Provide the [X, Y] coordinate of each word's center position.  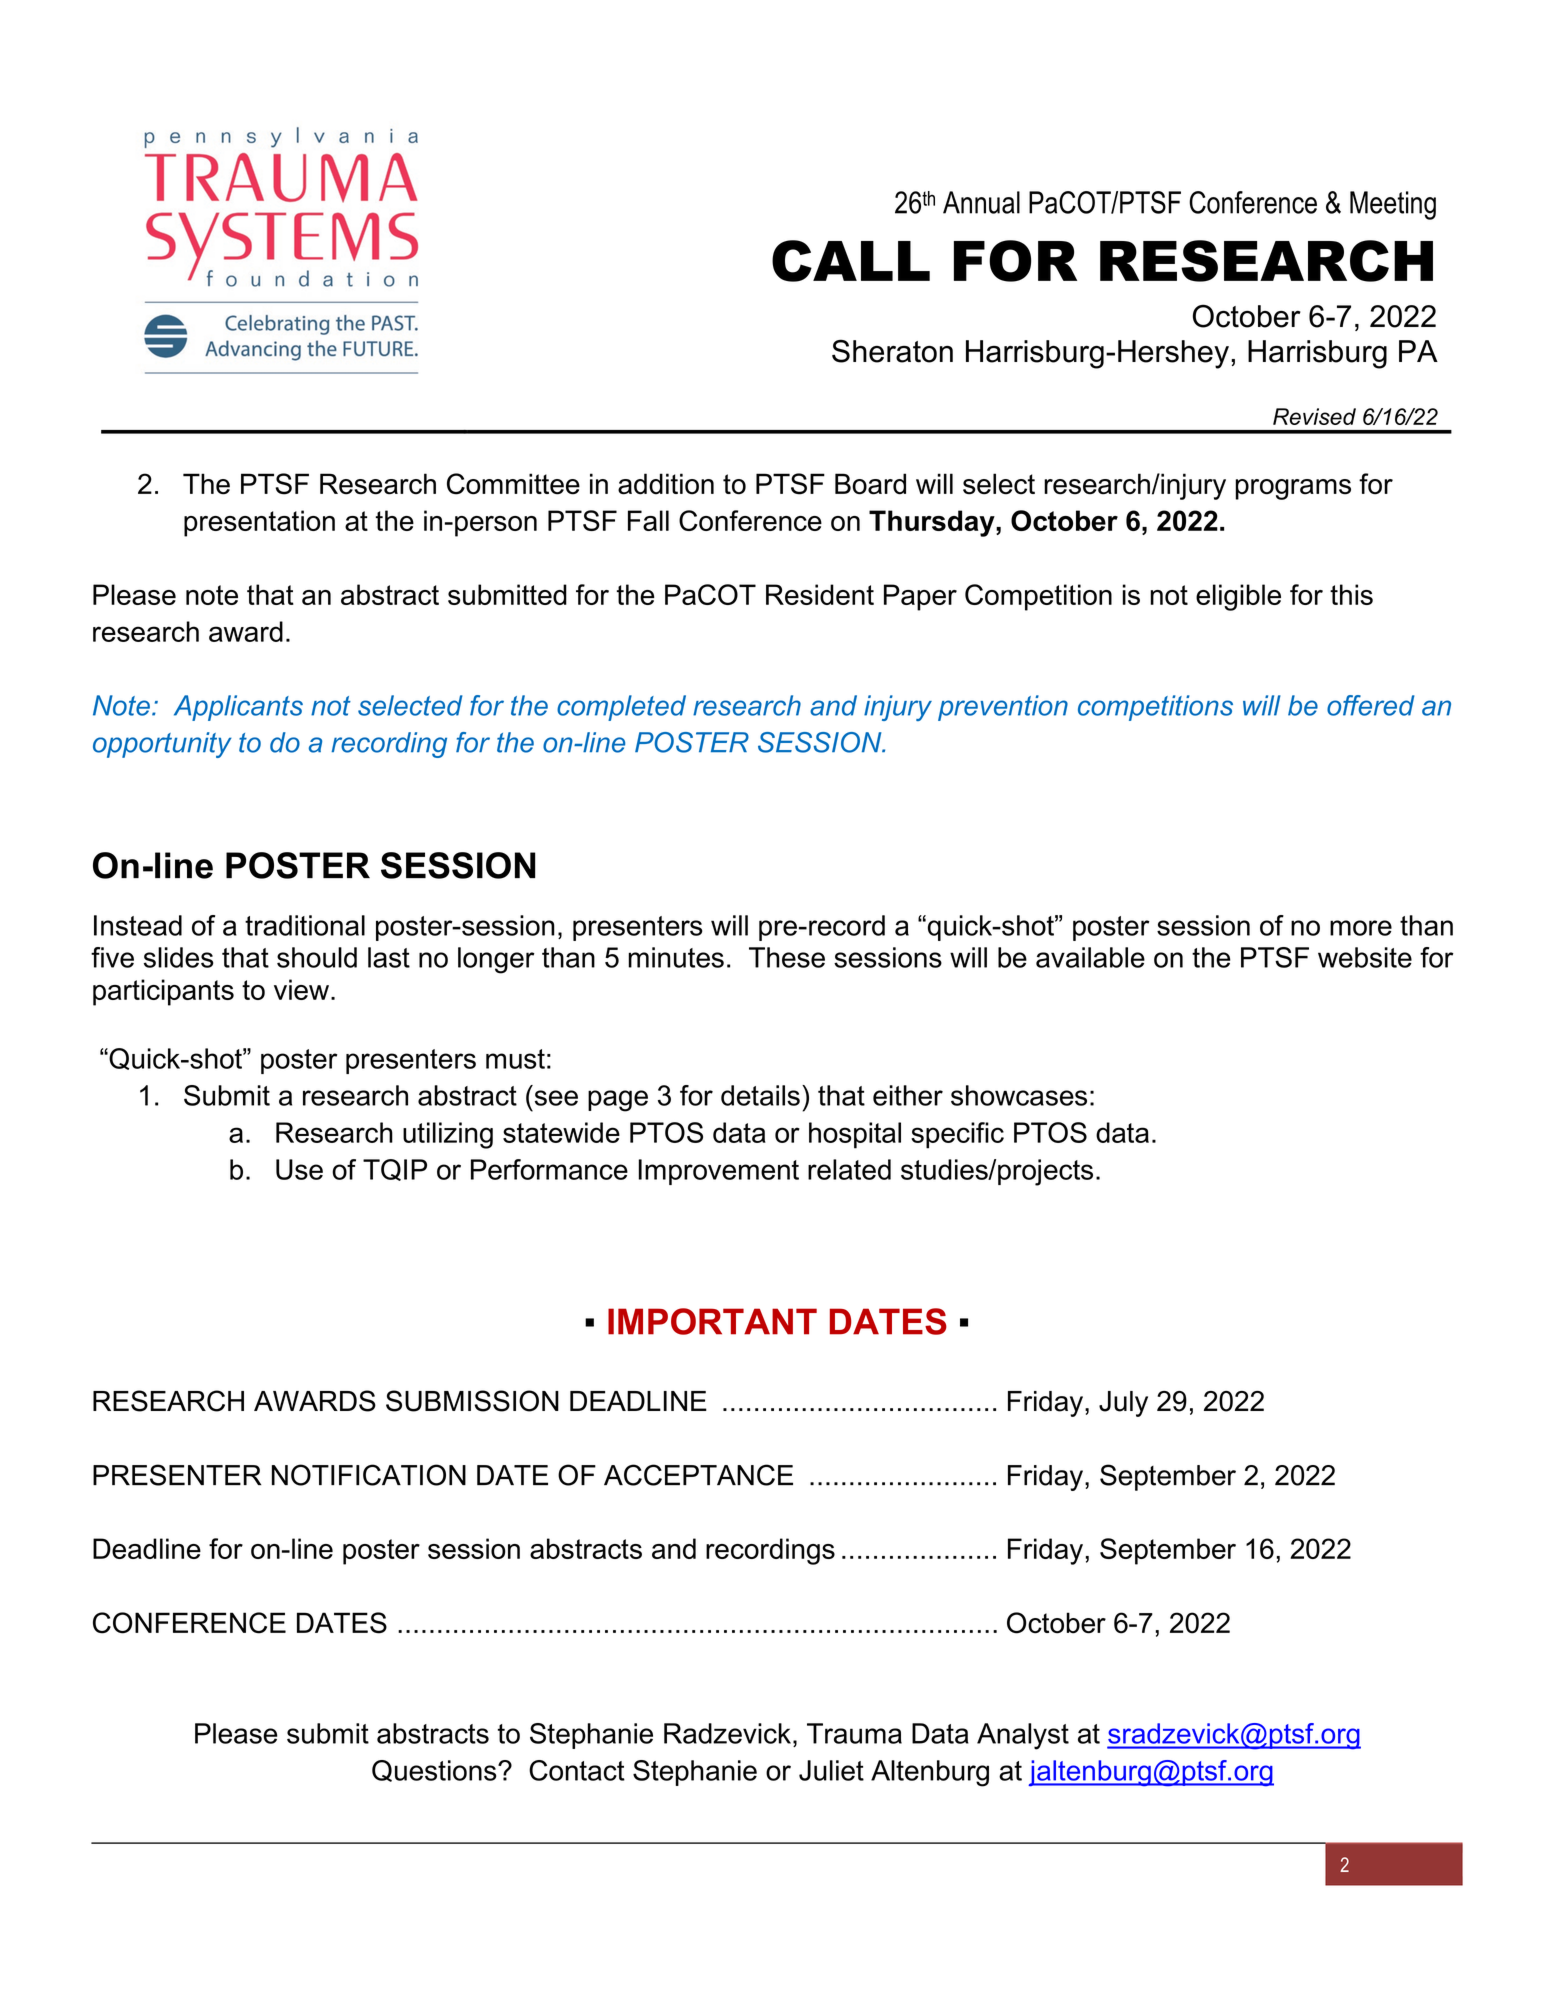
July [1123, 1404]
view [301, 989]
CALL [851, 261]
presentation [259, 523]
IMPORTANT [712, 1321]
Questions [435, 1771]
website [1365, 957]
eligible [1238, 597]
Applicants [238, 708]
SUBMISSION [472, 1401]
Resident [820, 594]
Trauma [854, 1733]
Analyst [1023, 1736]
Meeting [1393, 205]
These [787, 957]
